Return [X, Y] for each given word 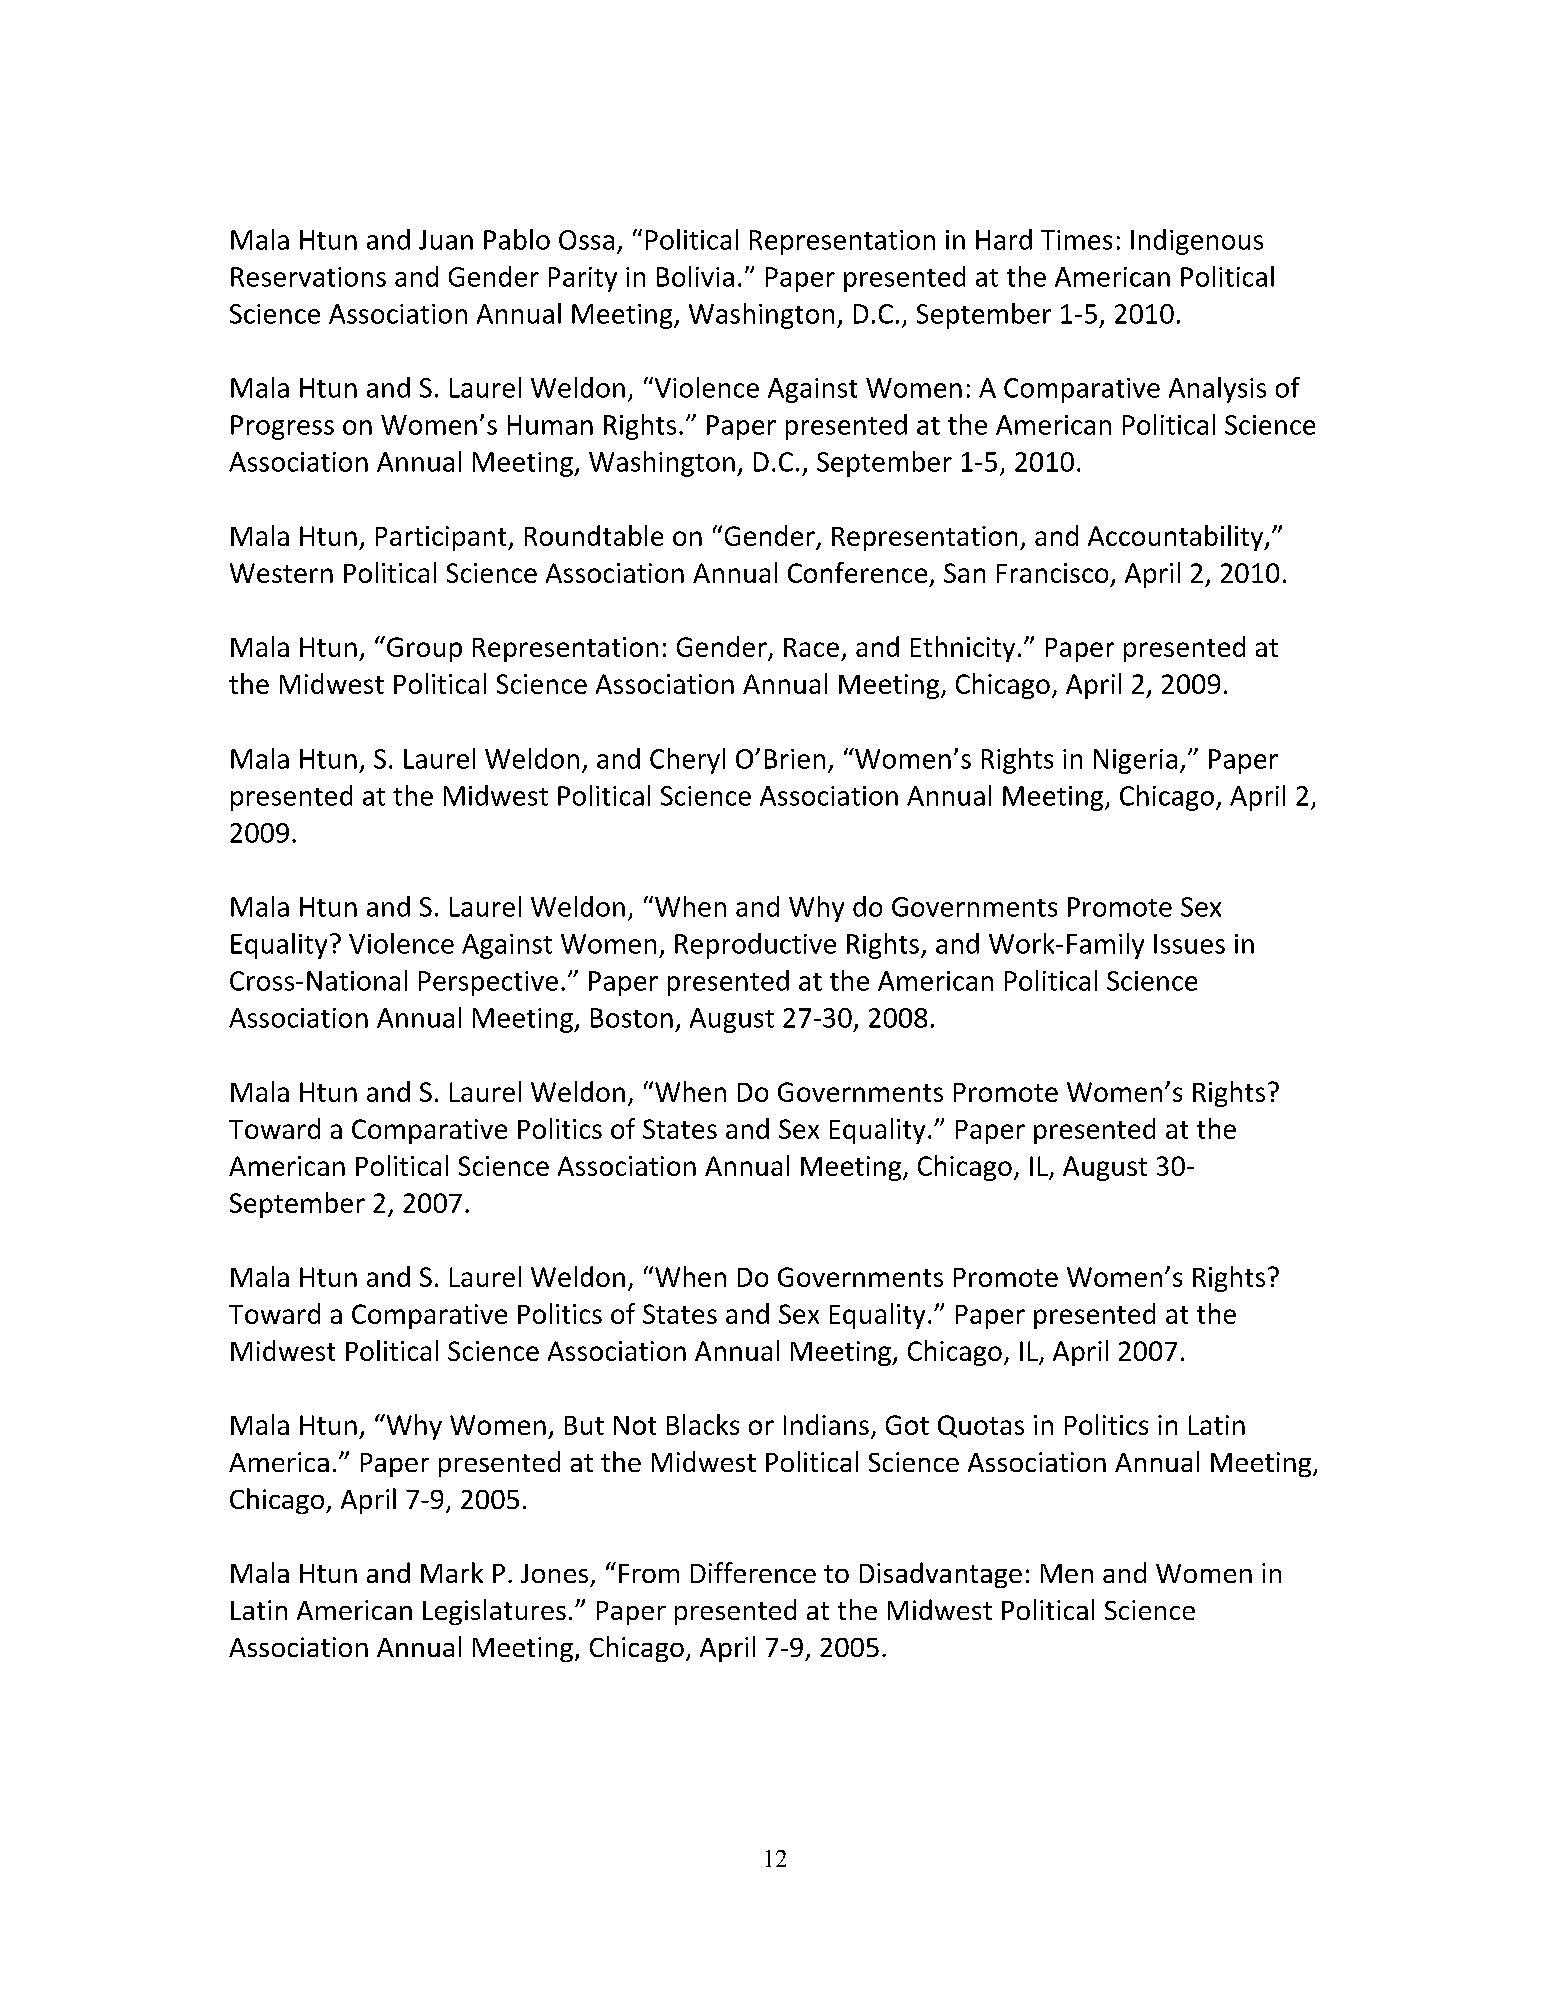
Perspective [488, 983]
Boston [632, 1018]
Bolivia [695, 276]
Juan [446, 240]
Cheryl [687, 761]
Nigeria [1135, 761]
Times [1076, 240]
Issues [1189, 944]
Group [424, 649]
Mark [452, 1572]
